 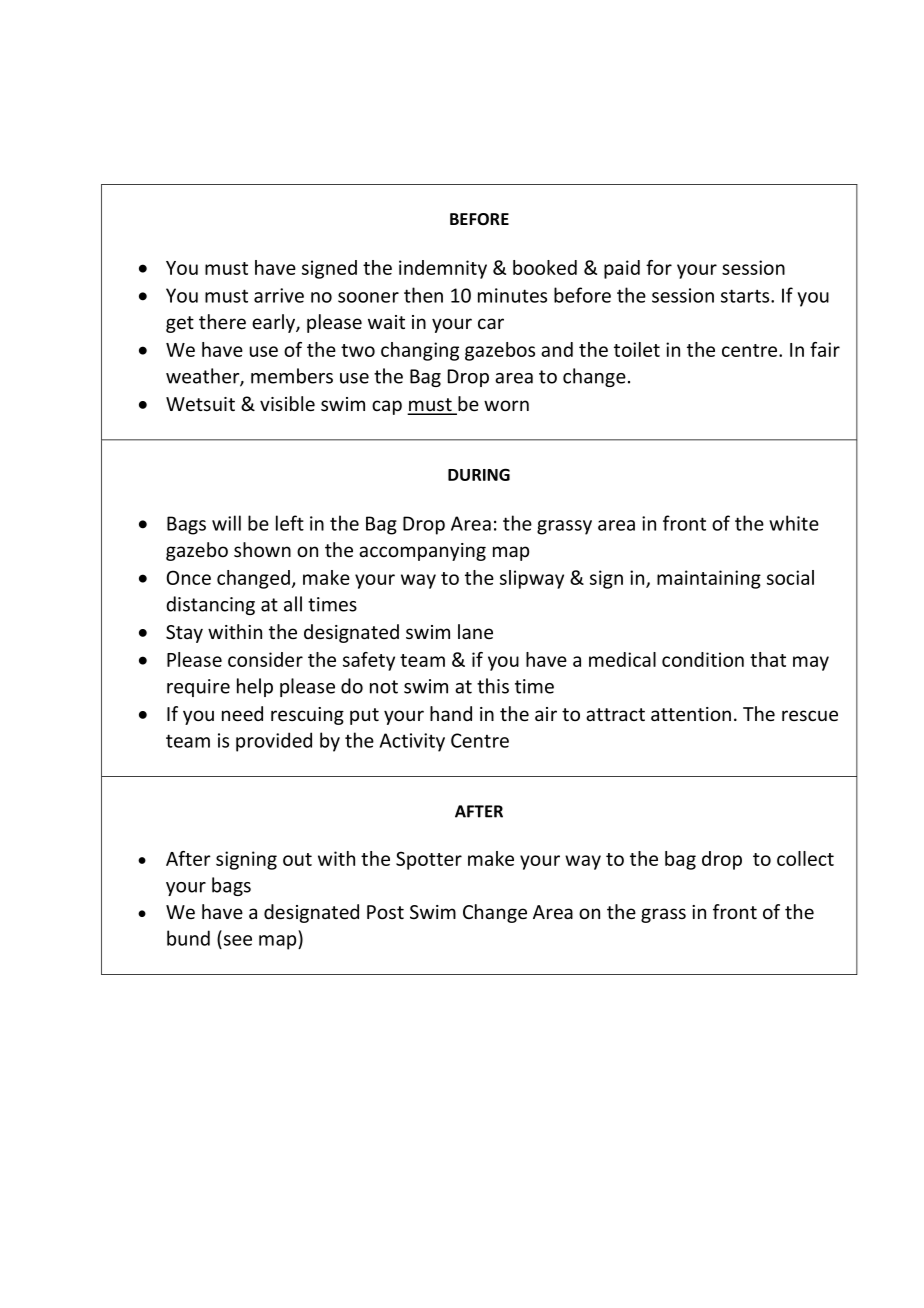 I want to click on starts, so click(x=746, y=296).
